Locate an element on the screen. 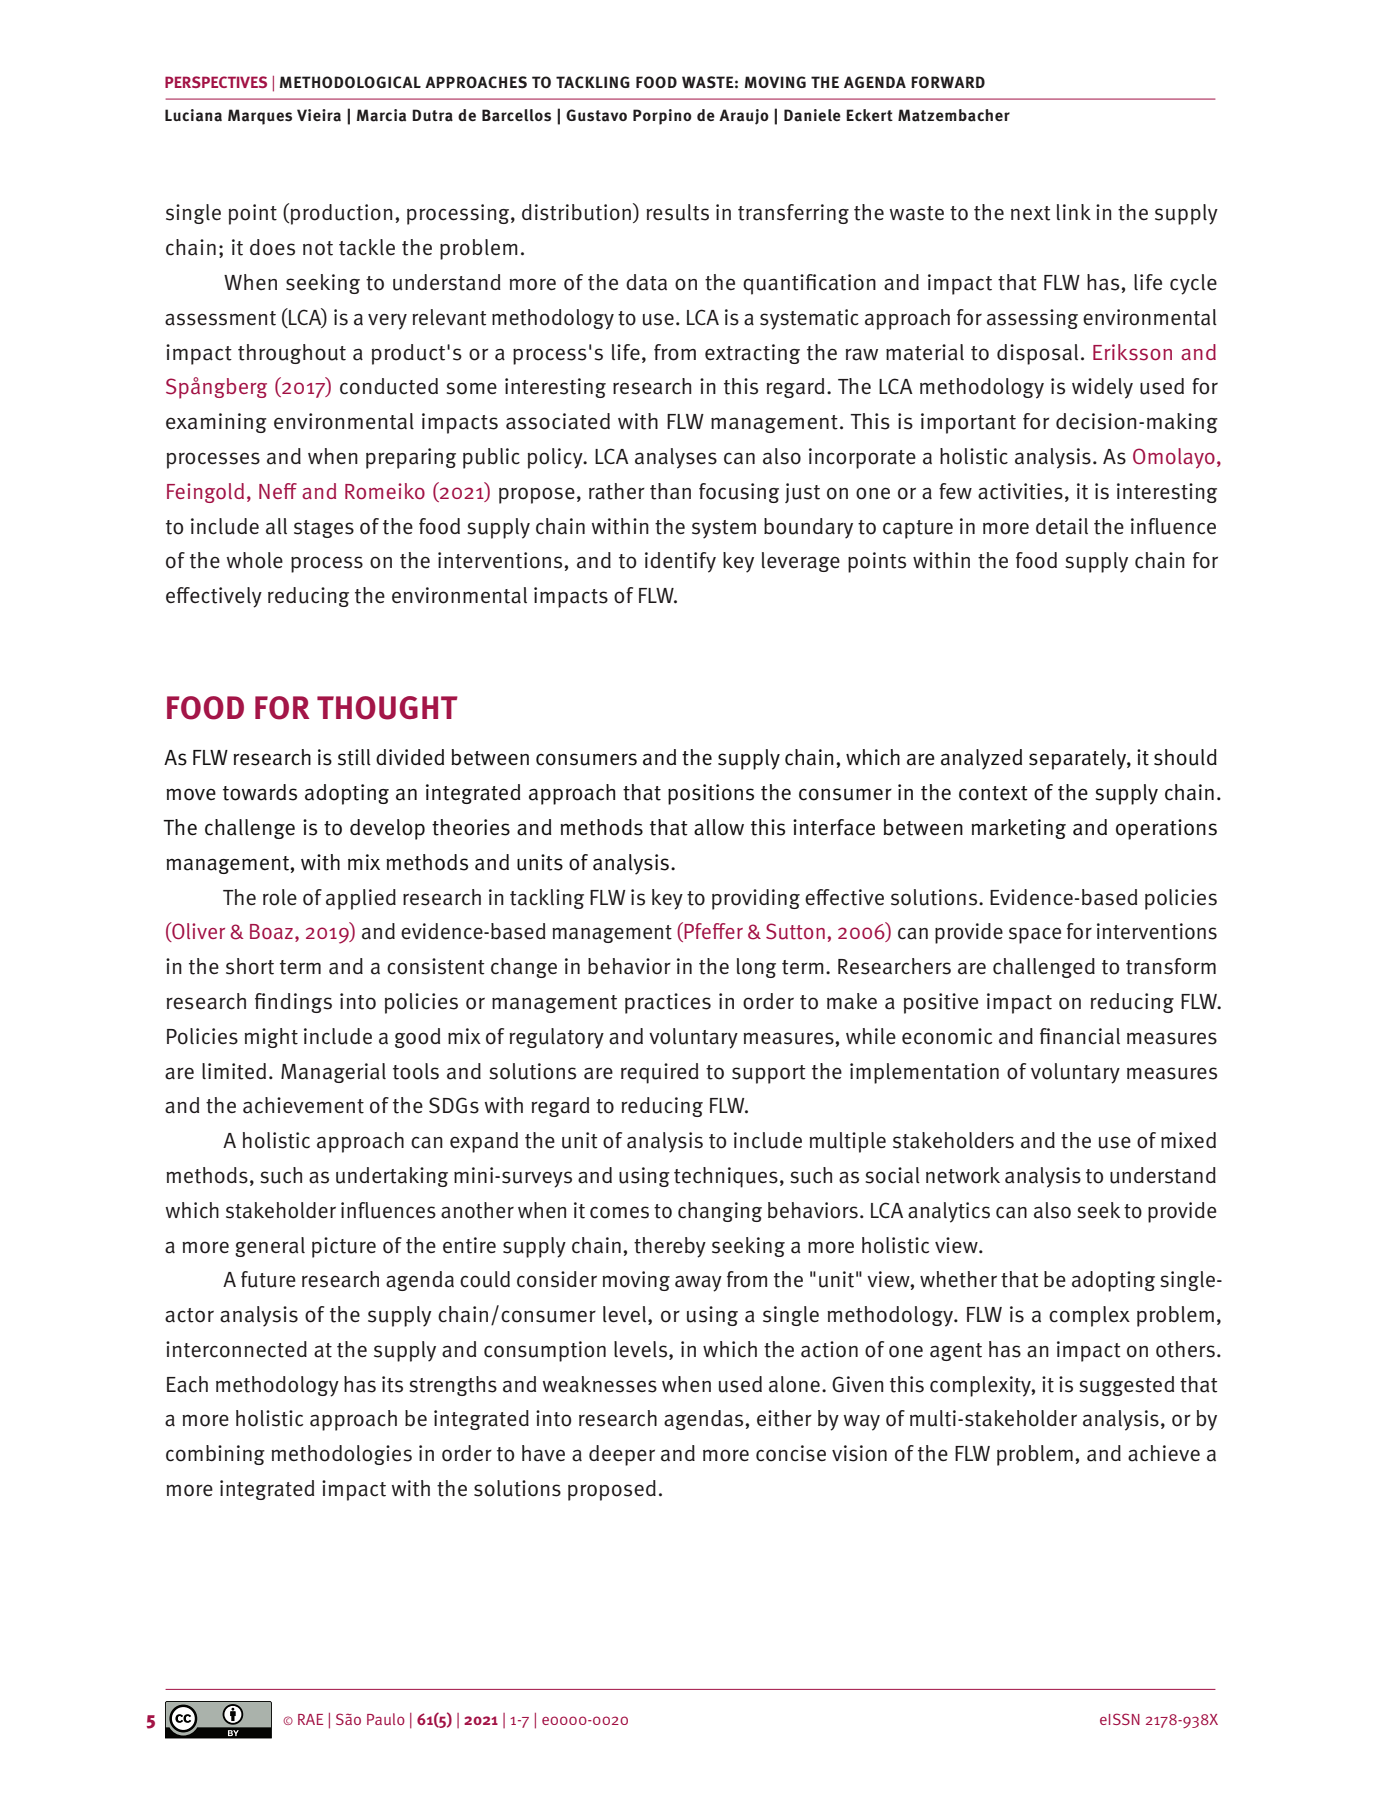 The width and height of the screenshot is (1381, 1808). Pfeffer is located at coordinates (712, 932).
